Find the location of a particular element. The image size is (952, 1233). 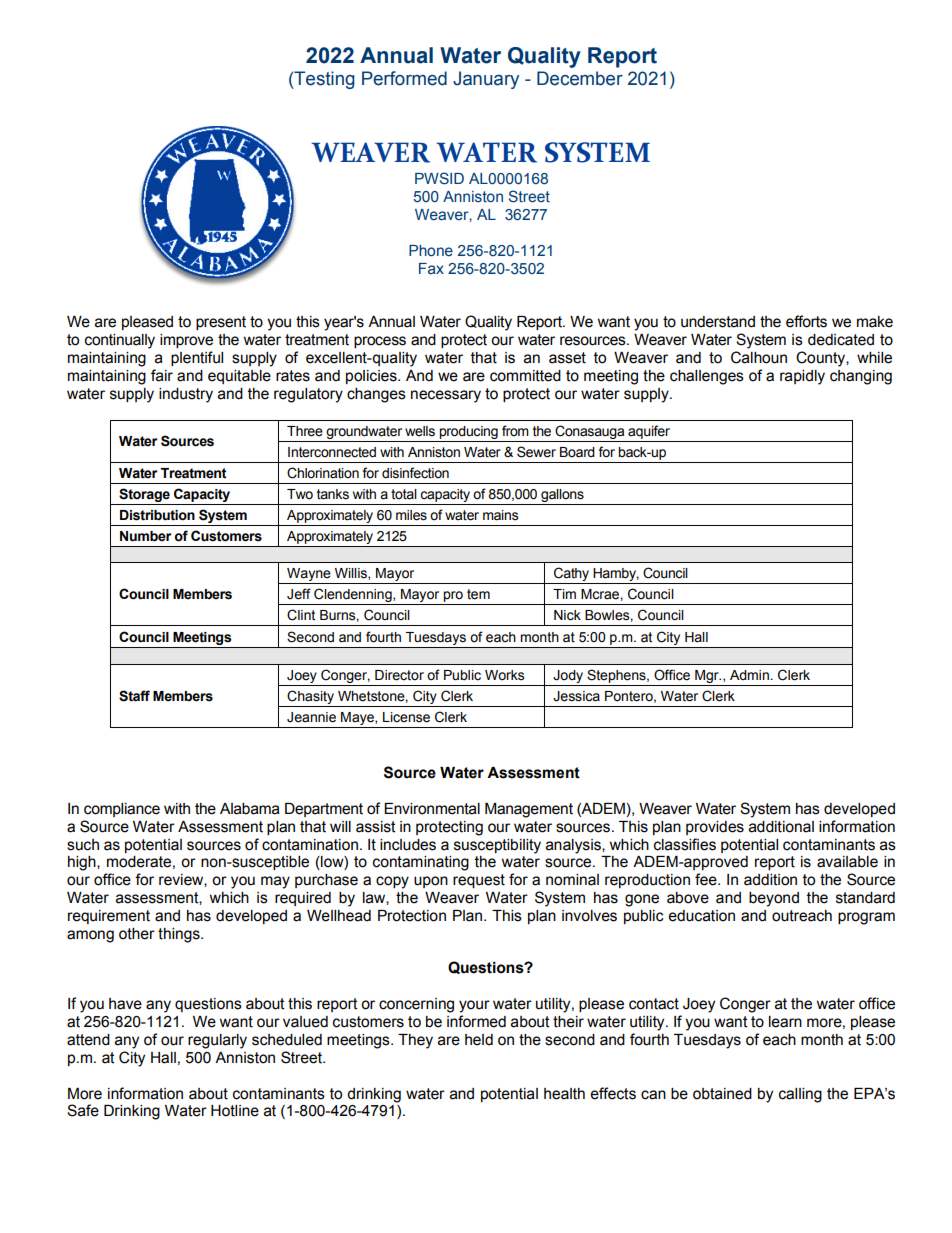

December is located at coordinates (580, 78).
